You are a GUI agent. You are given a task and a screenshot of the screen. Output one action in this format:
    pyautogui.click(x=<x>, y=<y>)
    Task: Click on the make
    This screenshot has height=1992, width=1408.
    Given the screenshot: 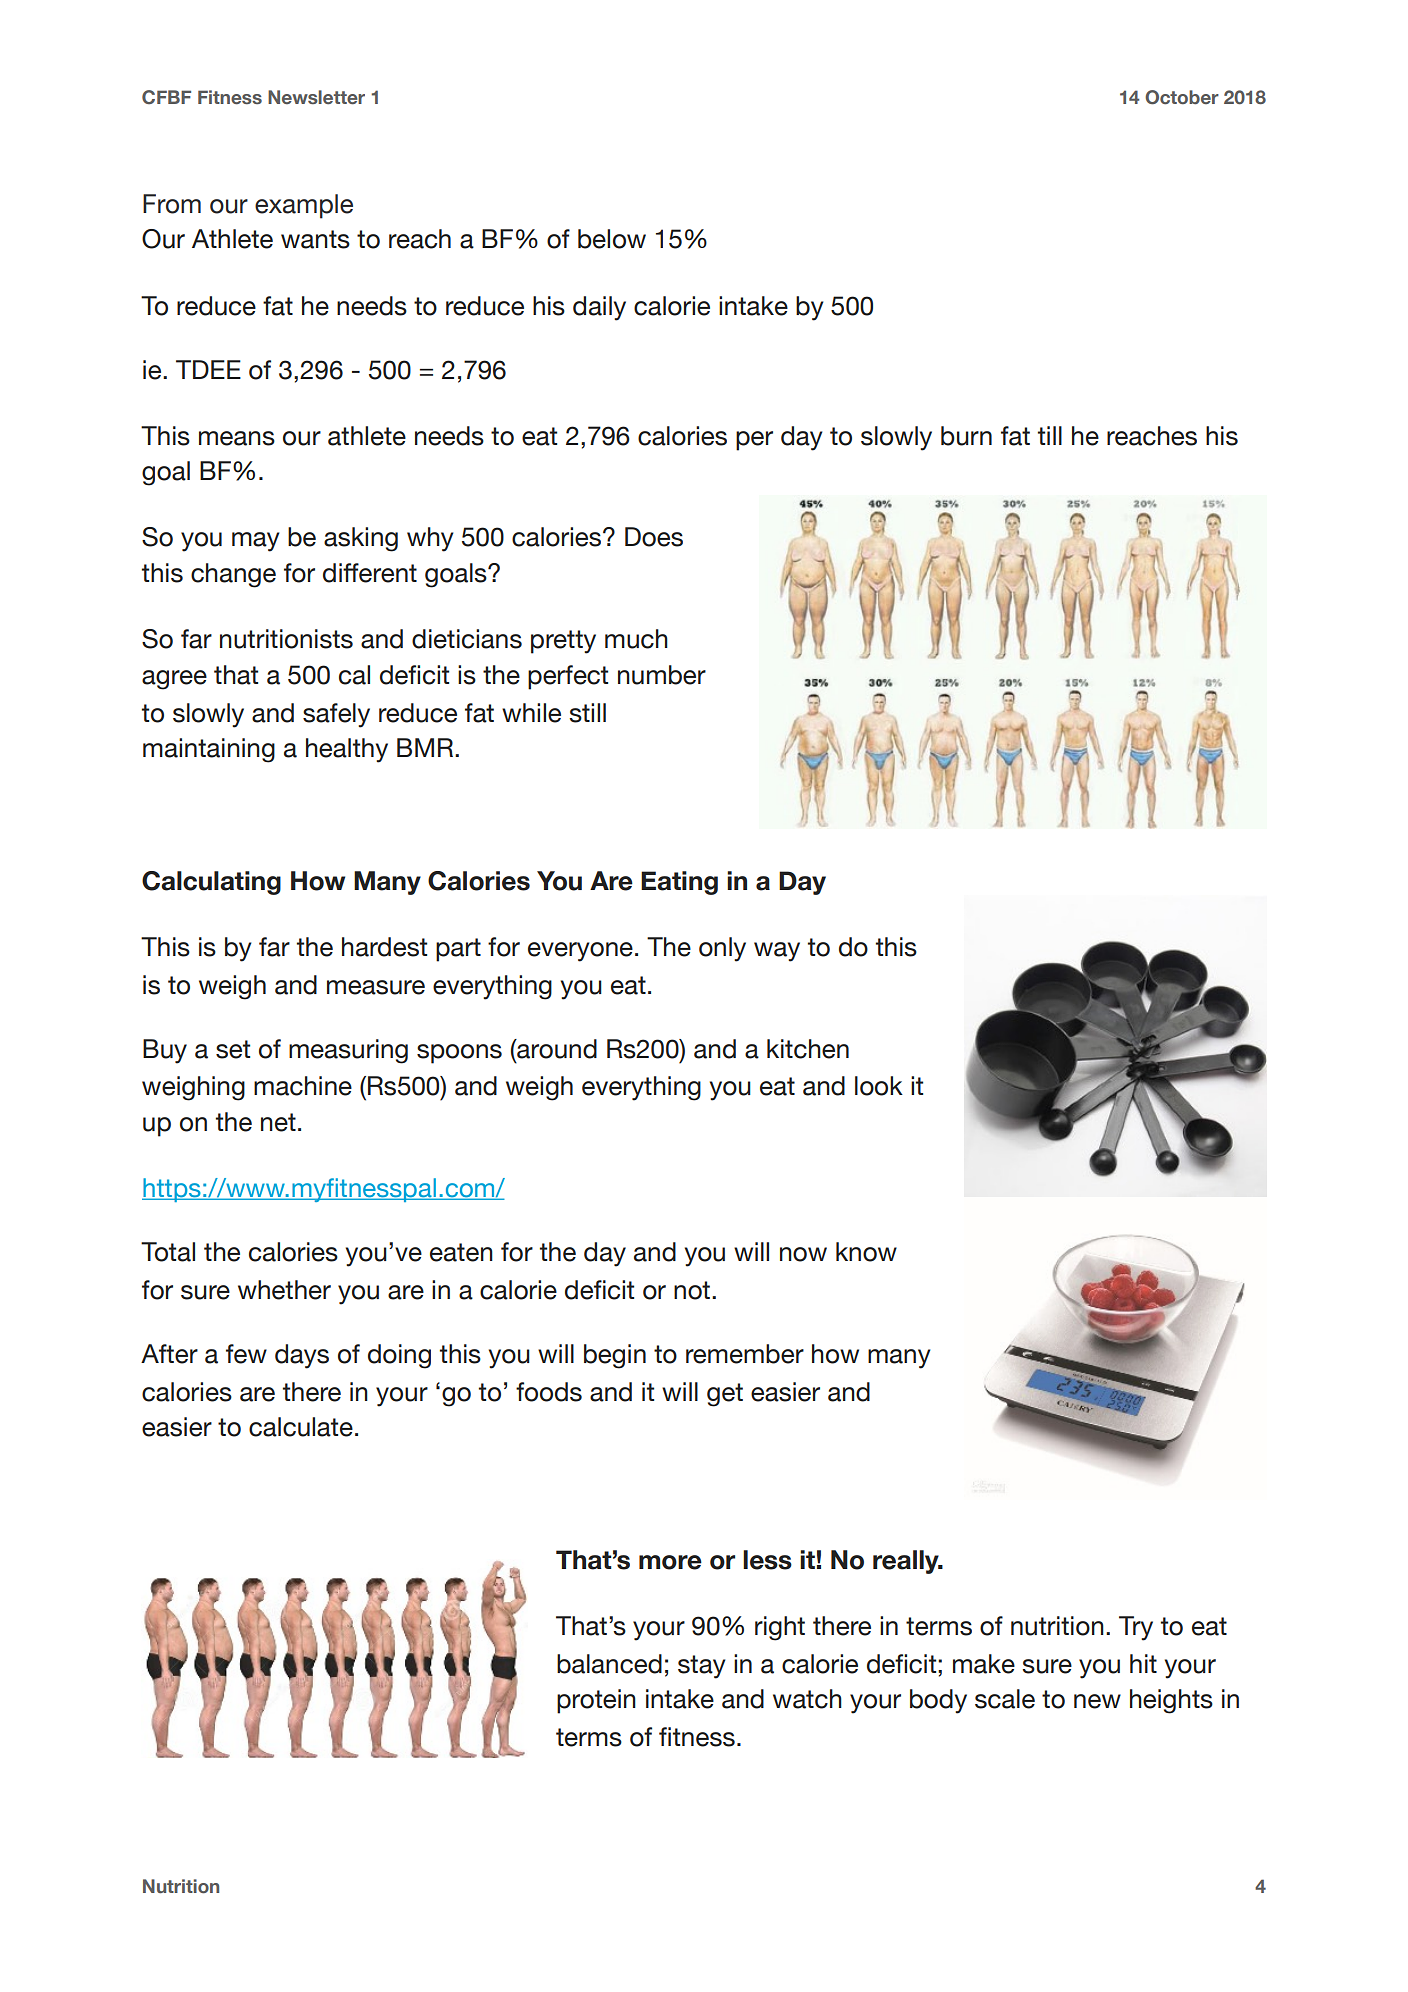 What is the action you would take?
    pyautogui.click(x=984, y=1664)
